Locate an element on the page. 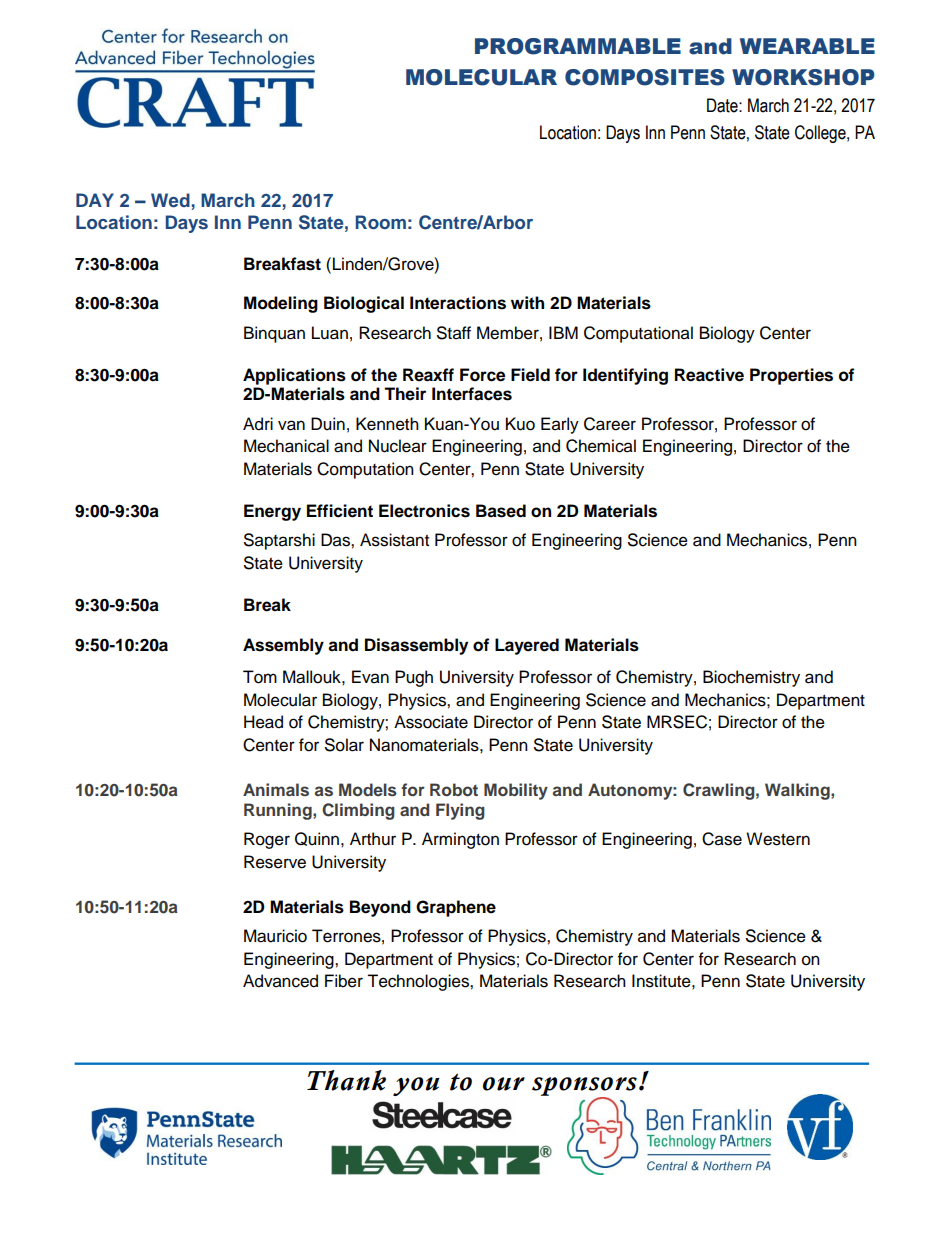 Image resolution: width=952 pixels, height=1233 pixels. Based is located at coordinates (501, 511).
